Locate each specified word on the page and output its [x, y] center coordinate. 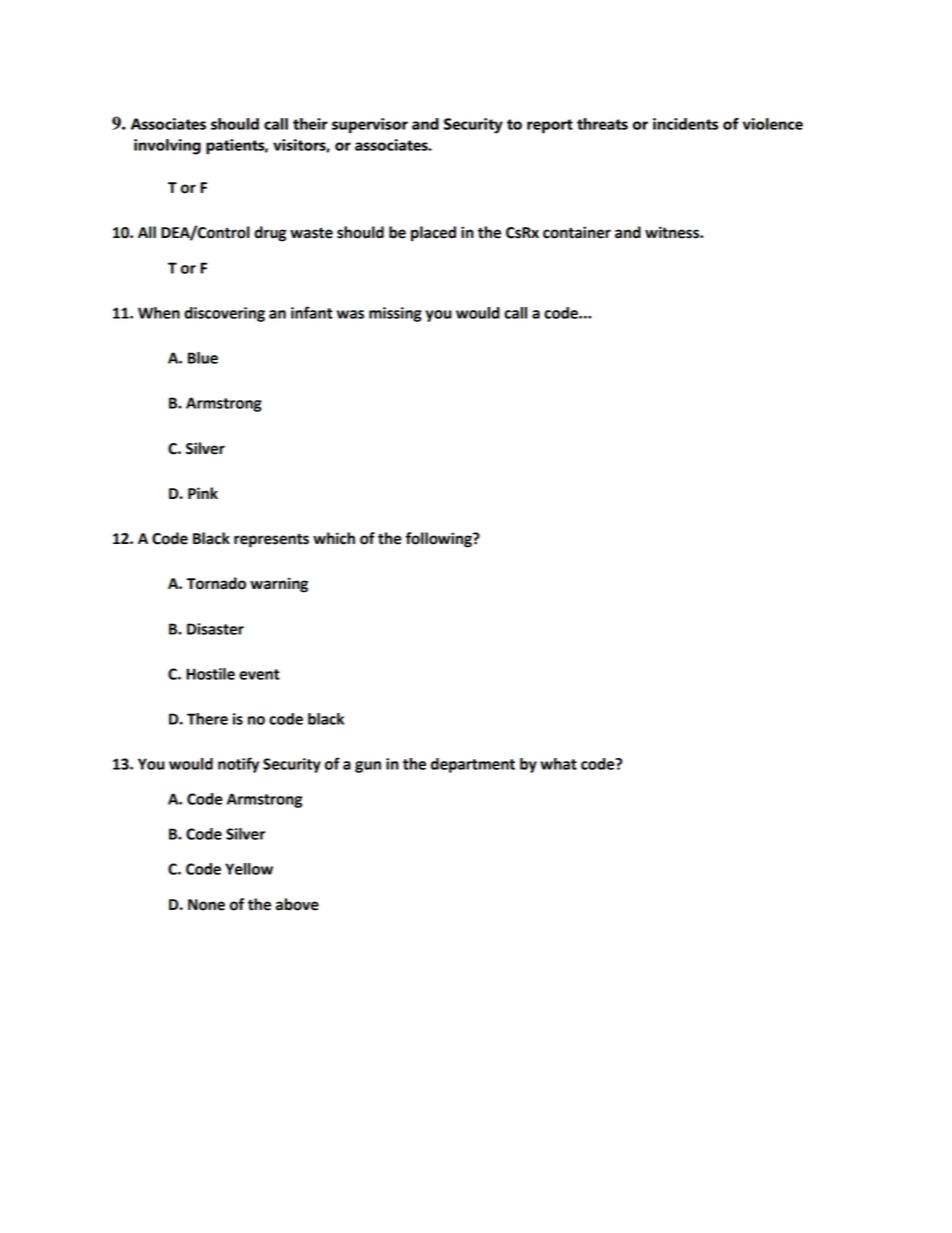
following [440, 540]
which [334, 538]
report [550, 126]
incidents [685, 124]
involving [167, 147]
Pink [203, 493]
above [297, 904]
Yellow [249, 869]
